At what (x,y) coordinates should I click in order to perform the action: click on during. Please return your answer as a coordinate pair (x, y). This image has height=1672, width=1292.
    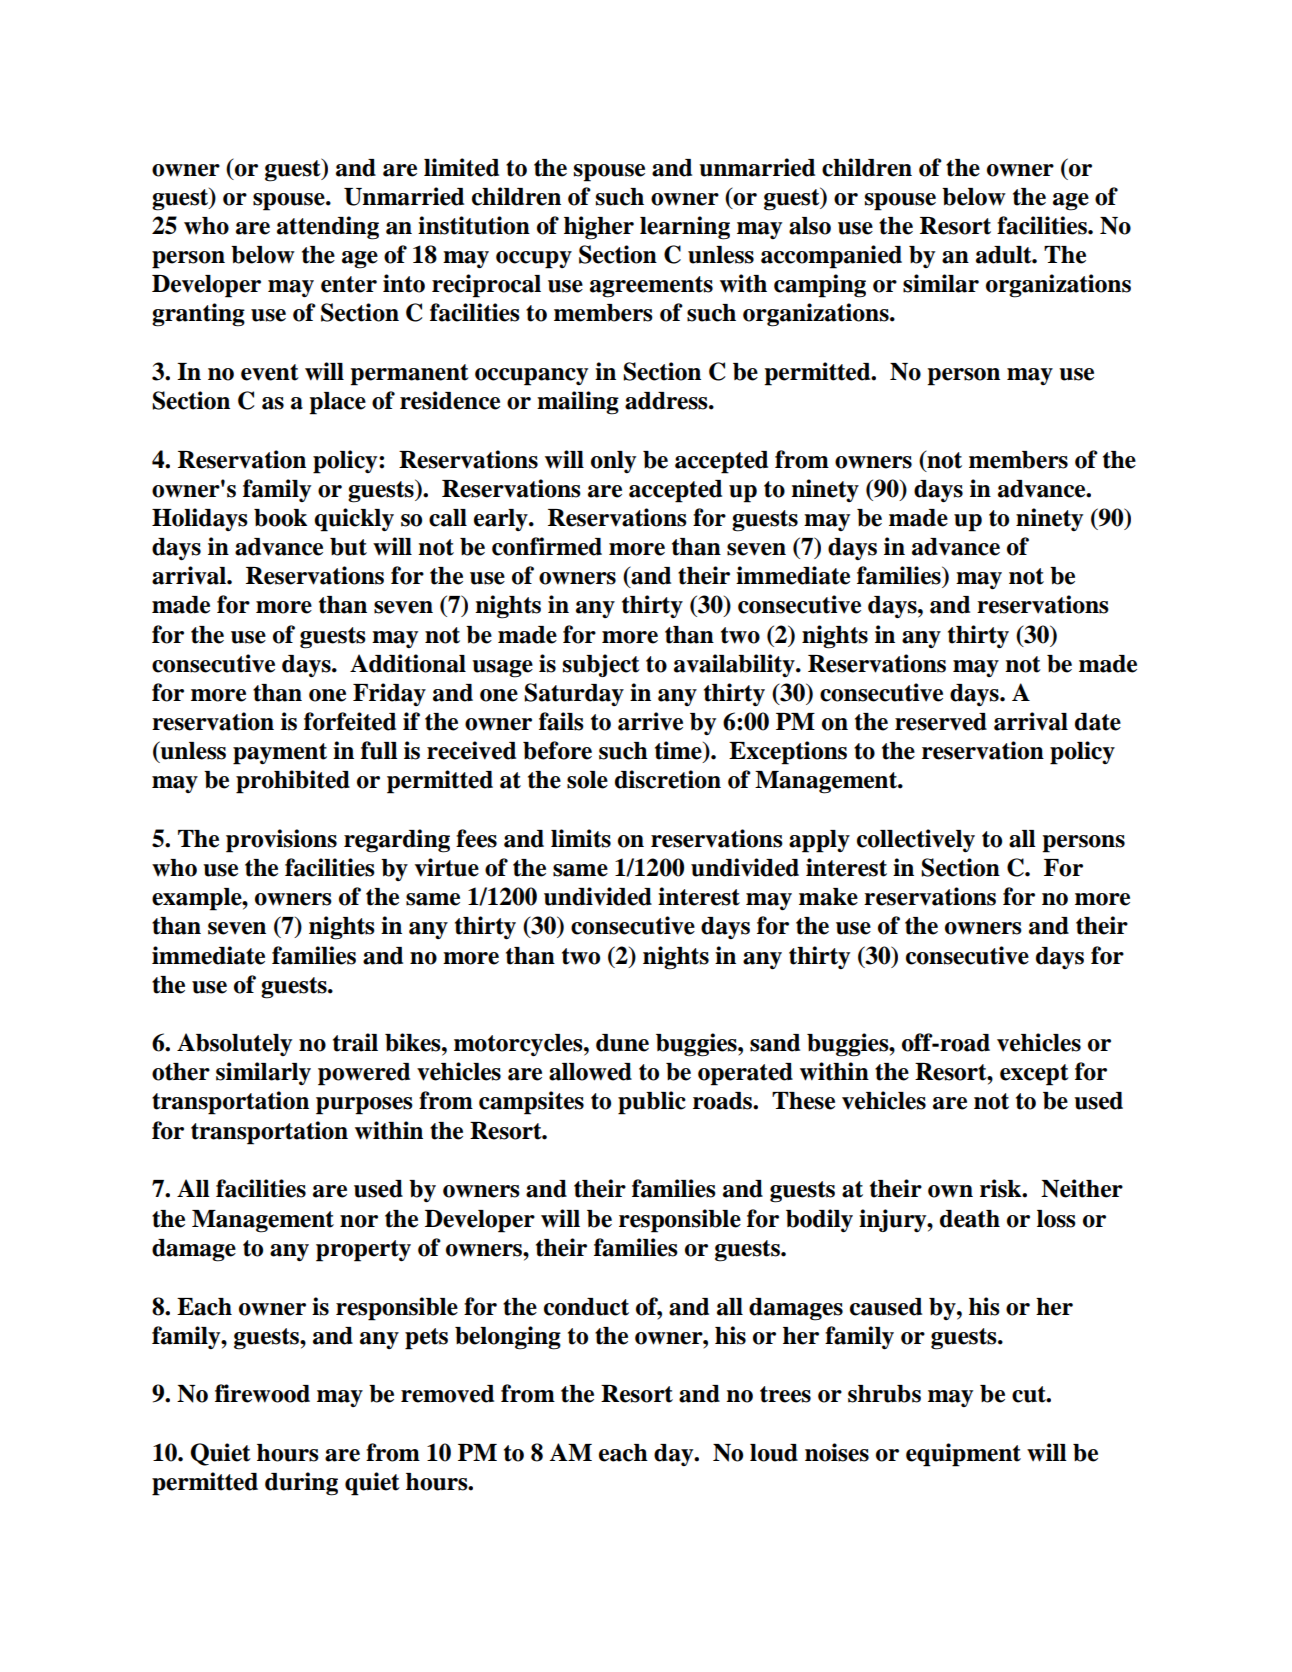
    Looking at the image, I should click on (301, 1484).
